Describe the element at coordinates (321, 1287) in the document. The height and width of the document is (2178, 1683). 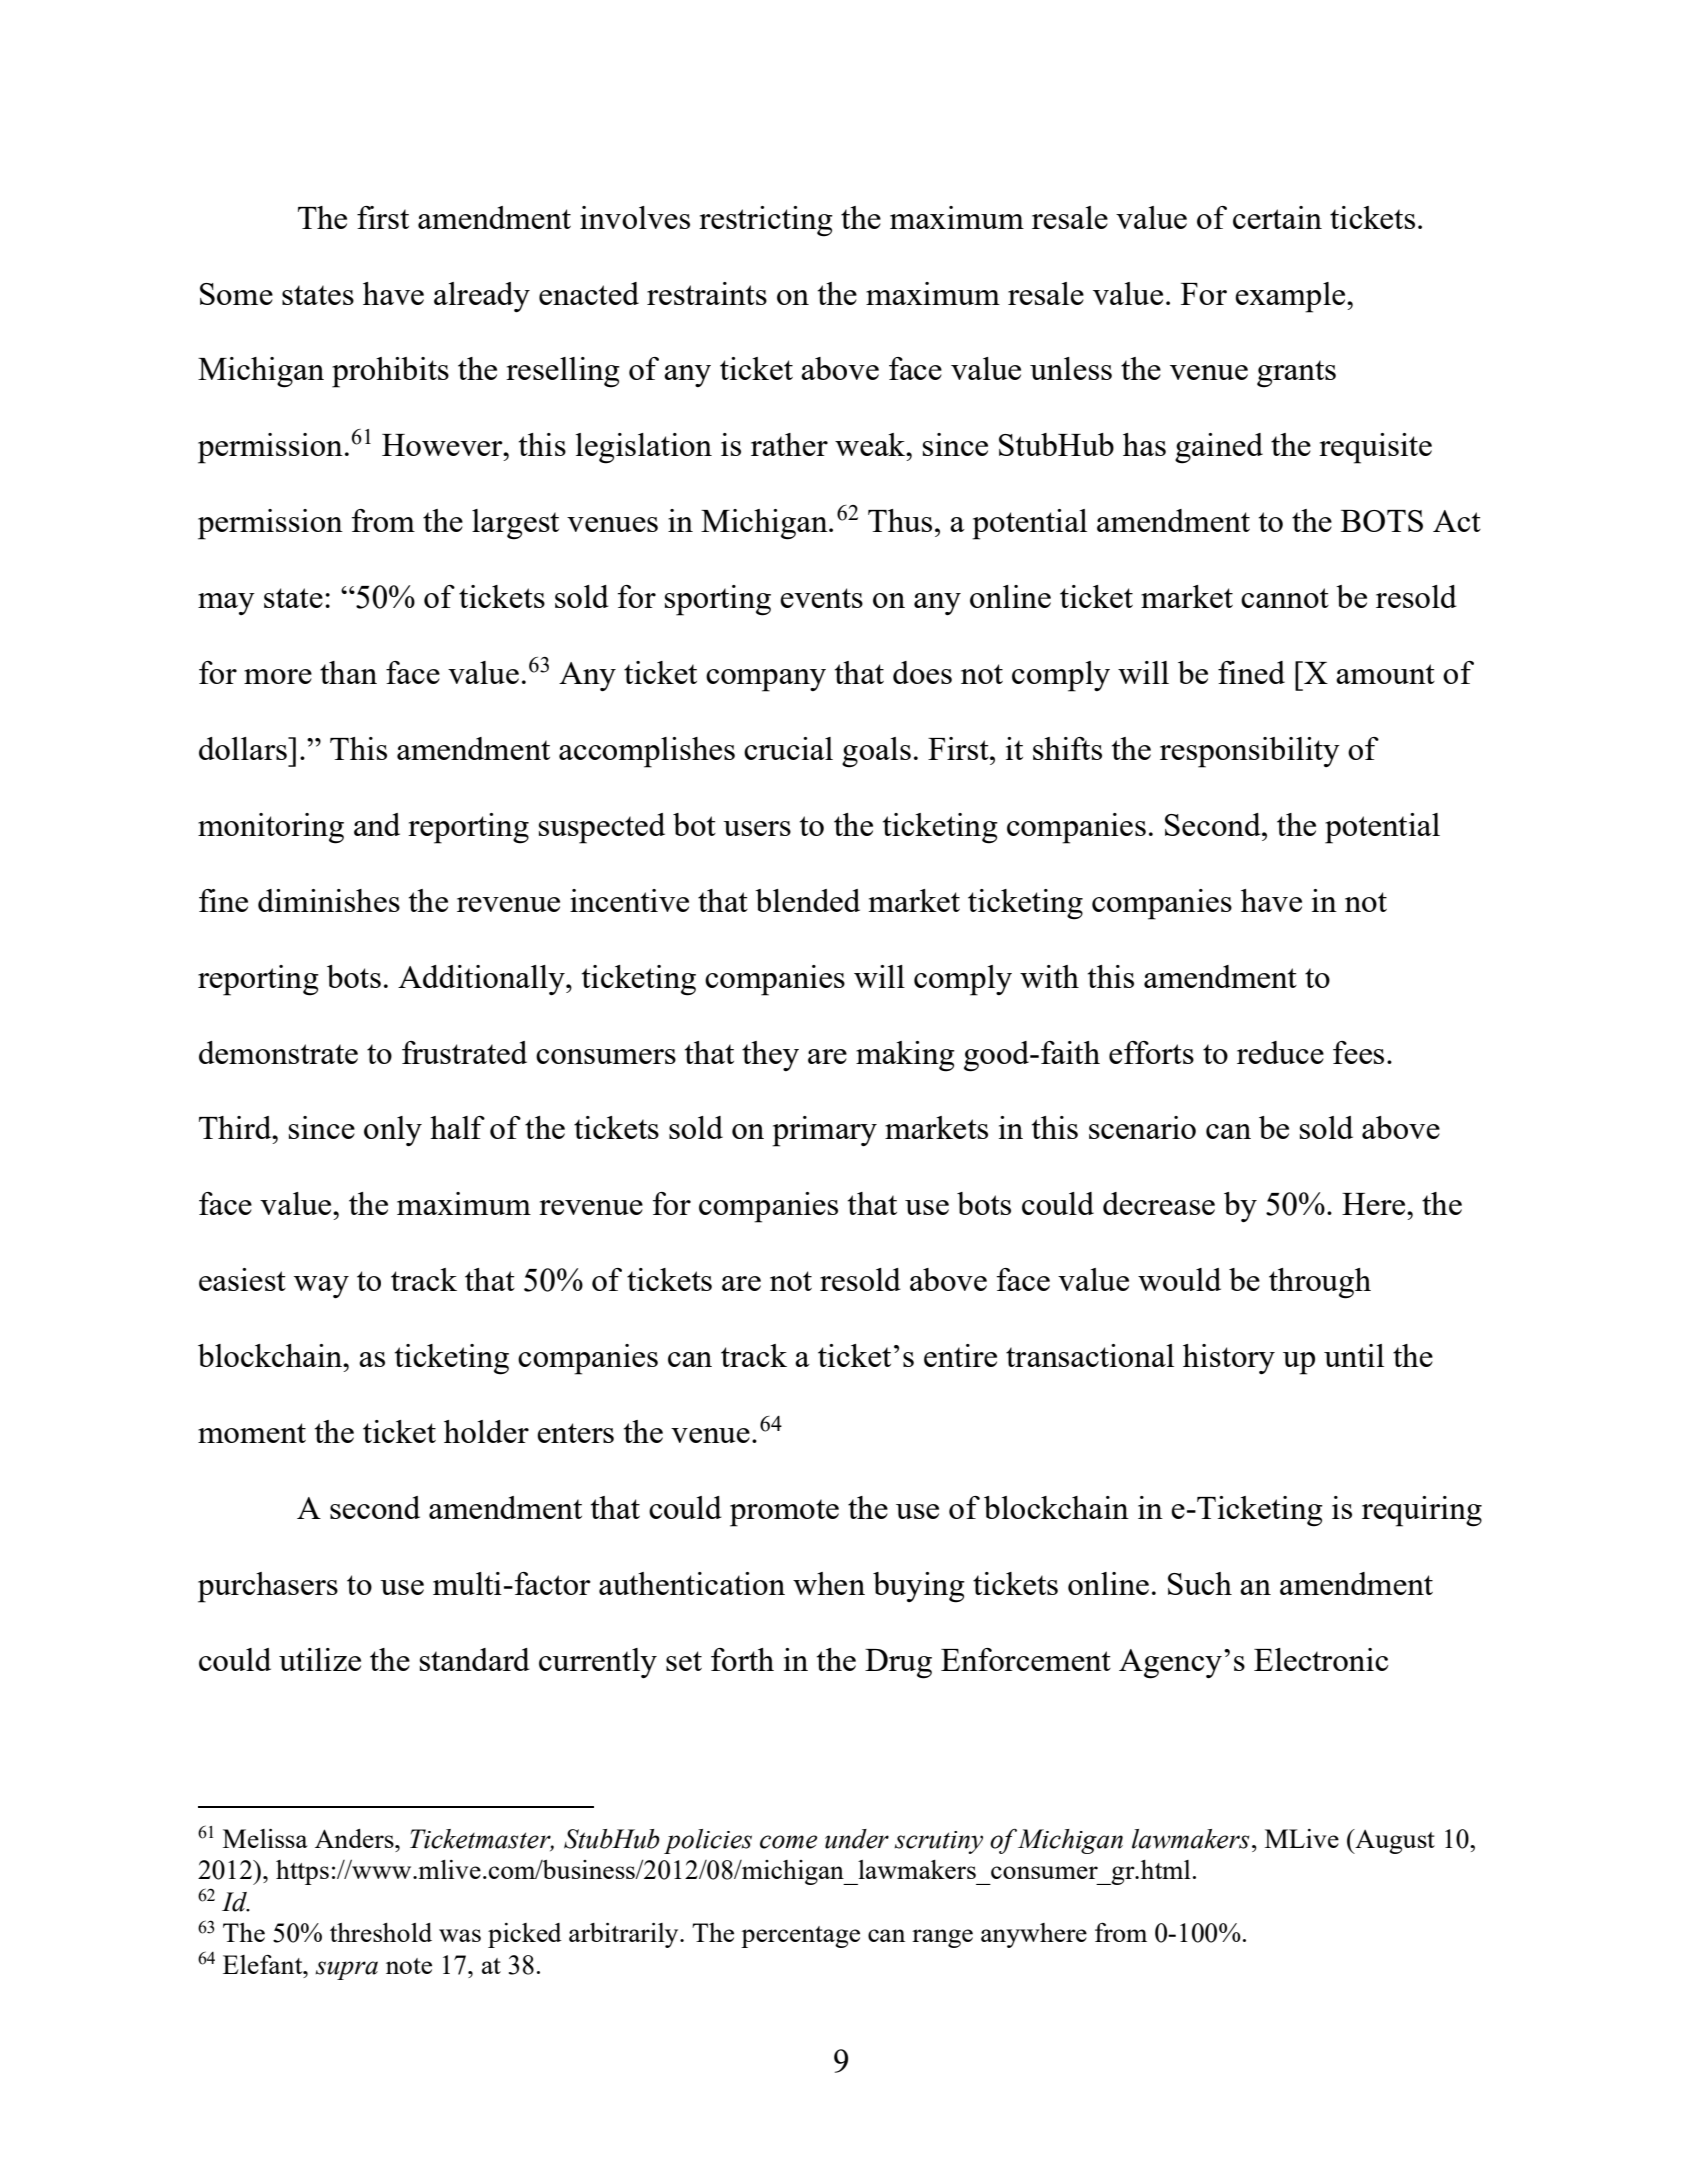
I see `way` at that location.
